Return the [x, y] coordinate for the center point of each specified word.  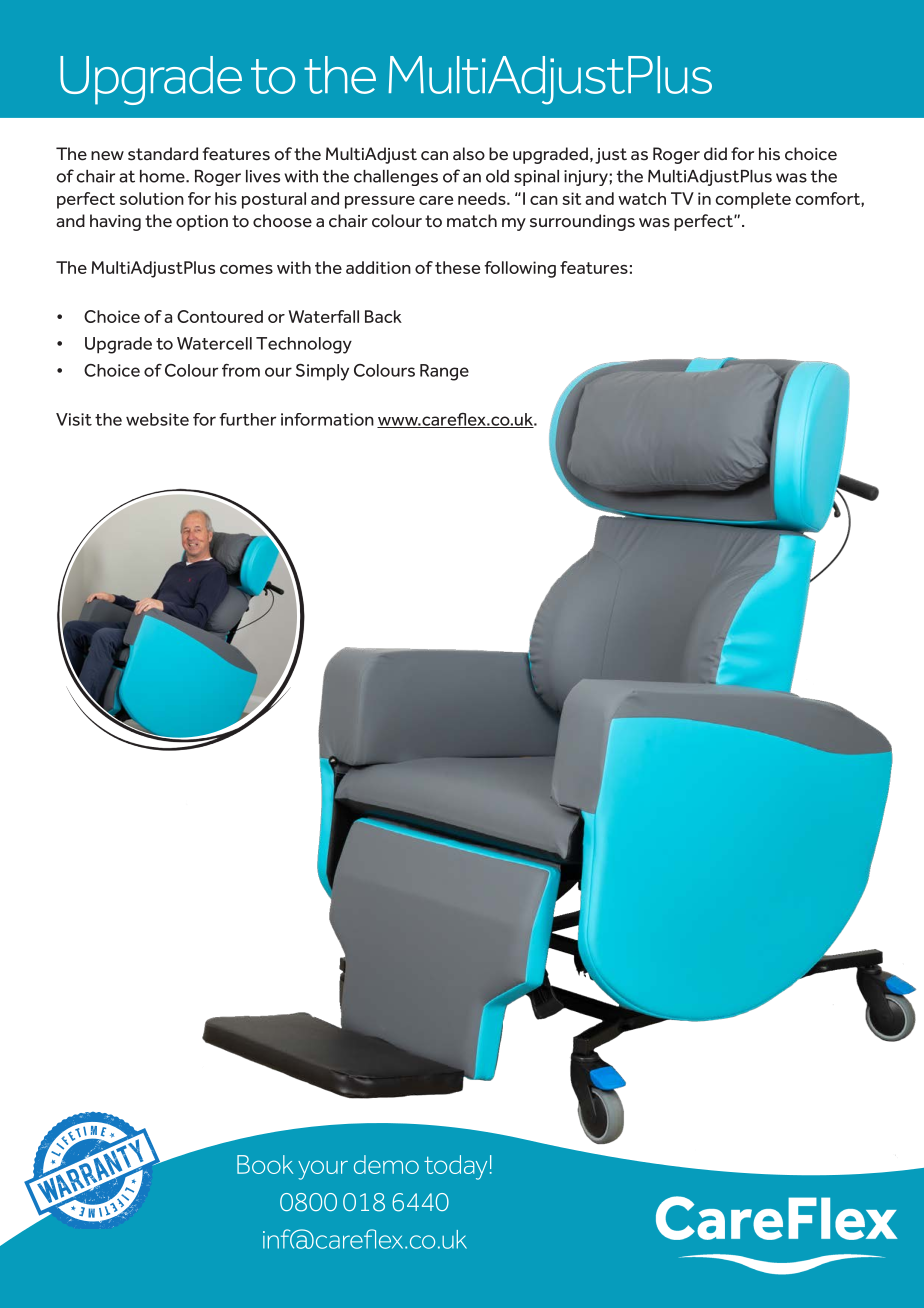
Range [444, 372]
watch [642, 198]
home [163, 176]
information [327, 419]
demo [386, 1164]
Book [265, 1164]
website [157, 419]
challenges [396, 178]
